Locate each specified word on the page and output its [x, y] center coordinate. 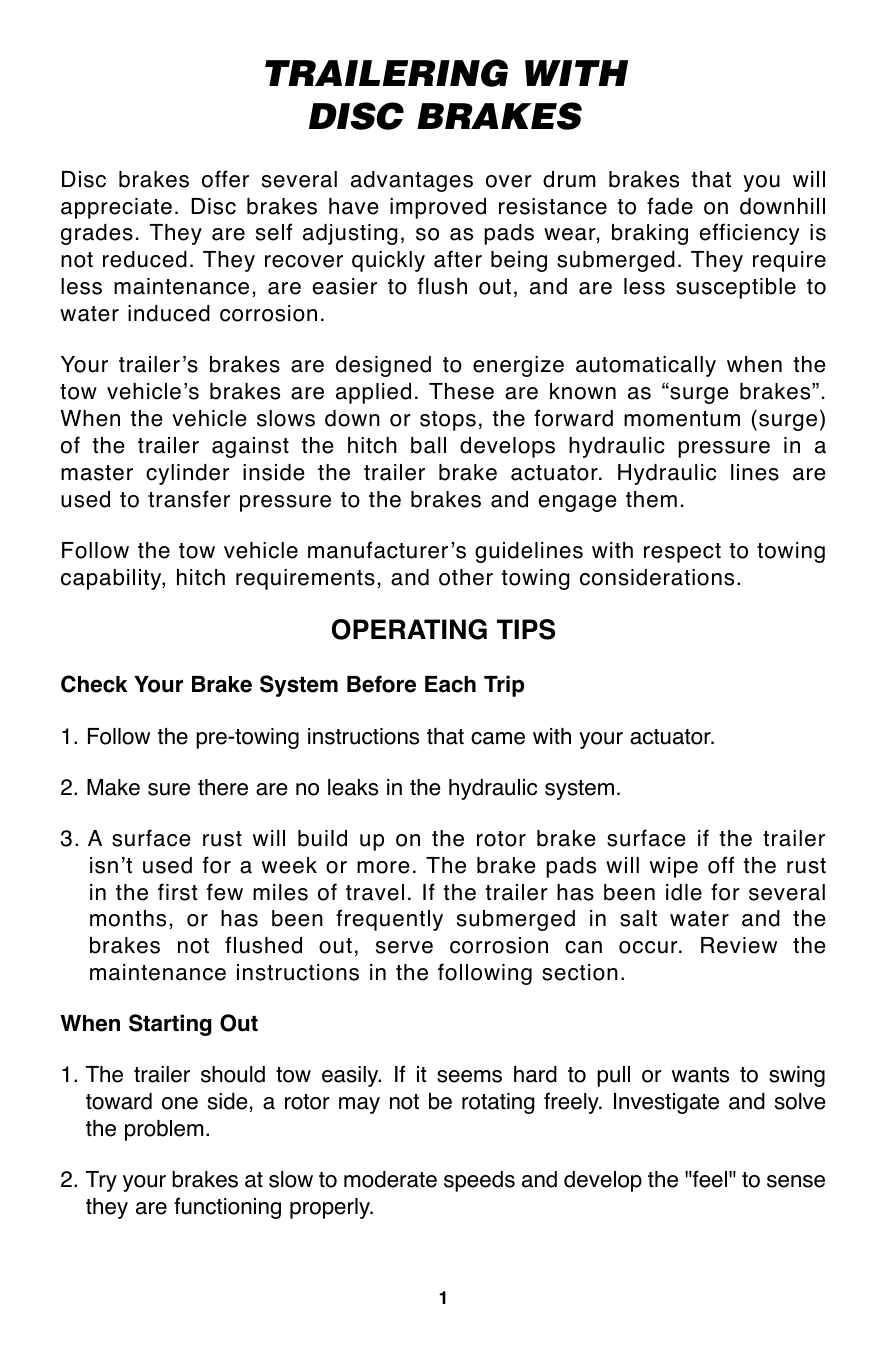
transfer [189, 499]
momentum [682, 419]
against [250, 447]
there [223, 787]
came [498, 738]
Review [739, 945]
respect [682, 553]
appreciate [116, 208]
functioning [227, 1208]
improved [438, 208]
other [466, 577]
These [461, 391]
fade [670, 206]
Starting [170, 1025]
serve [404, 947]
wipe [674, 867]
